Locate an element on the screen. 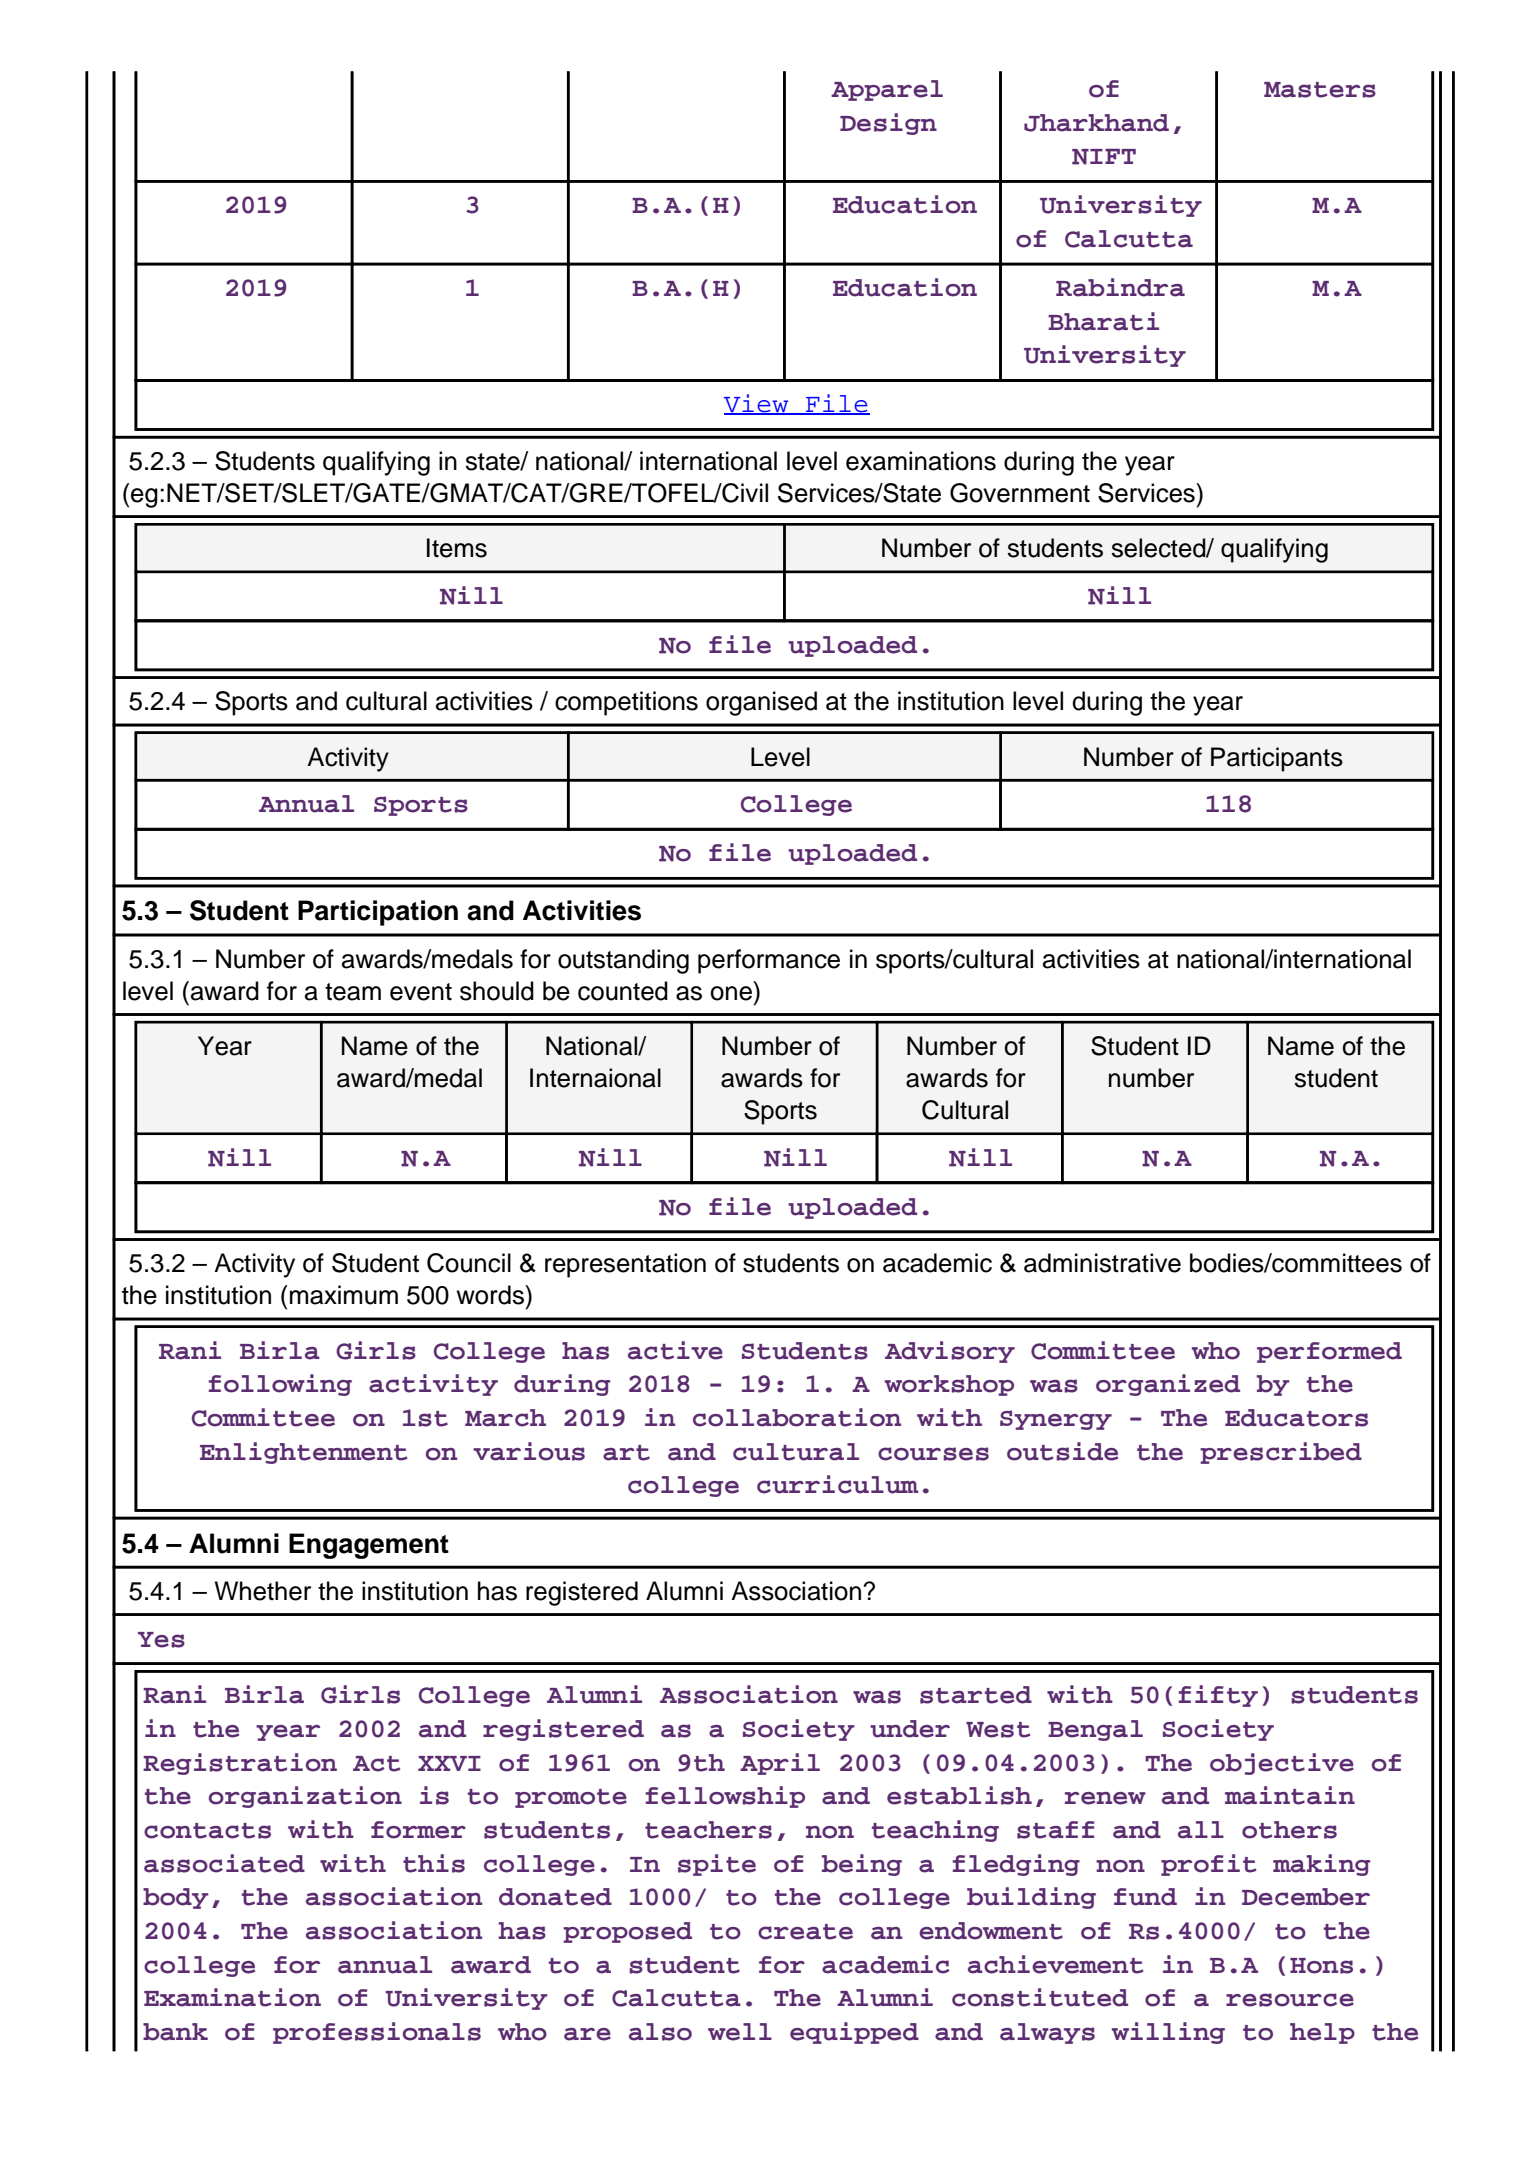 The width and height of the screenshot is (1526, 2159). Items is located at coordinates (457, 548).
